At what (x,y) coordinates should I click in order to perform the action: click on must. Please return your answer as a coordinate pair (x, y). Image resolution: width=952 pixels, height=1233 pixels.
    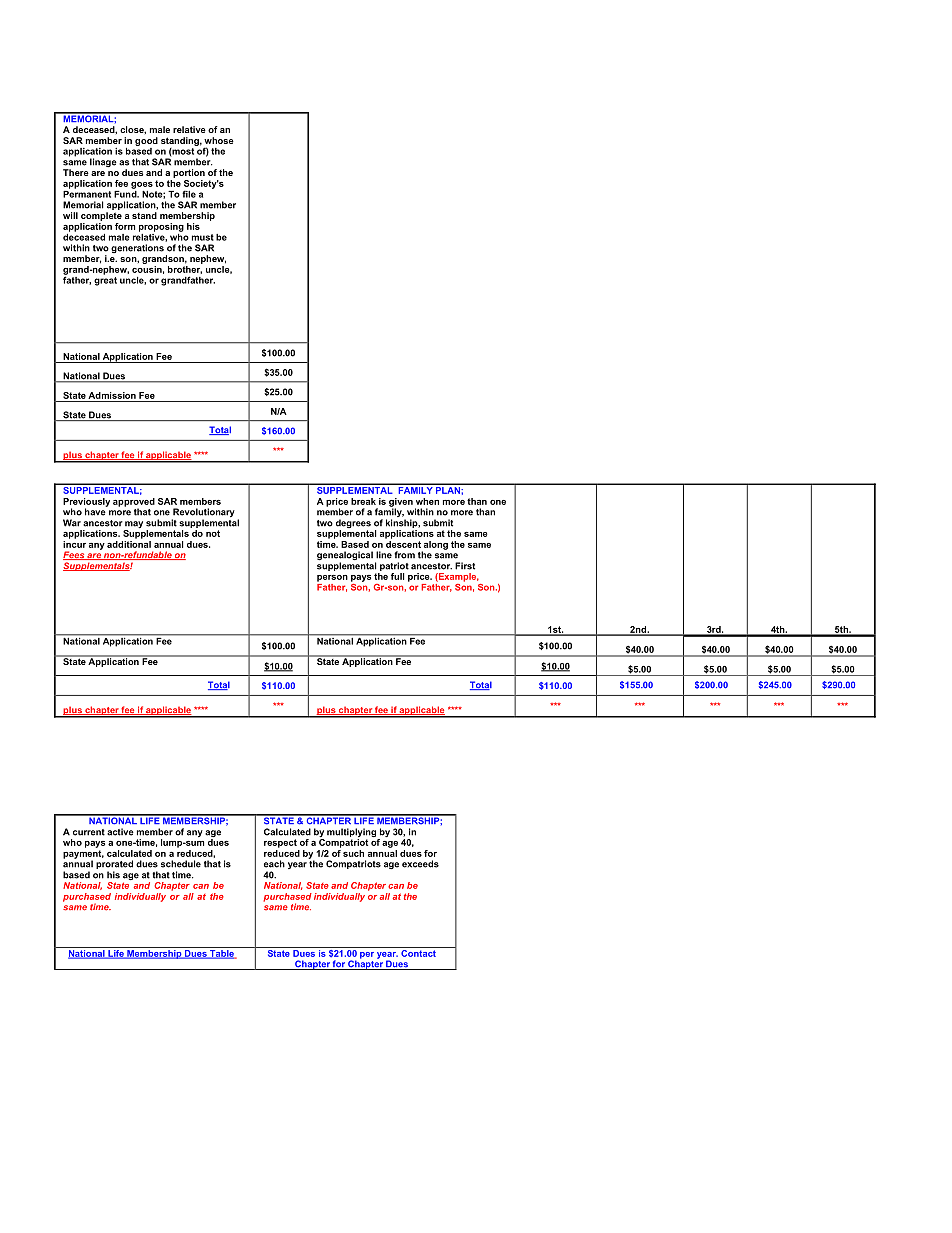
    Looking at the image, I should click on (203, 237).
